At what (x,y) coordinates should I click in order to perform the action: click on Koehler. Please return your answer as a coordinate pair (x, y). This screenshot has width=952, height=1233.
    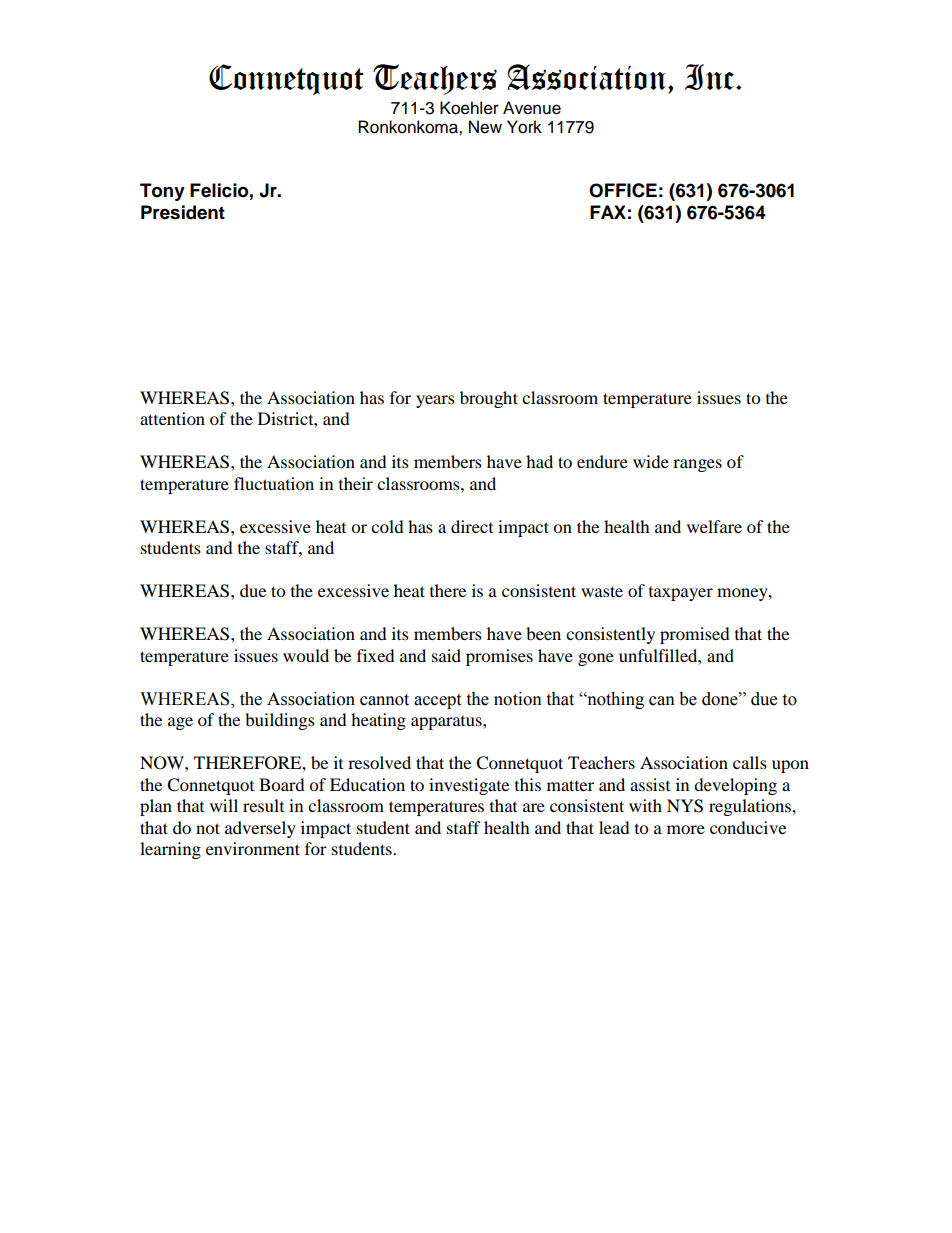
    Looking at the image, I should click on (469, 108).
